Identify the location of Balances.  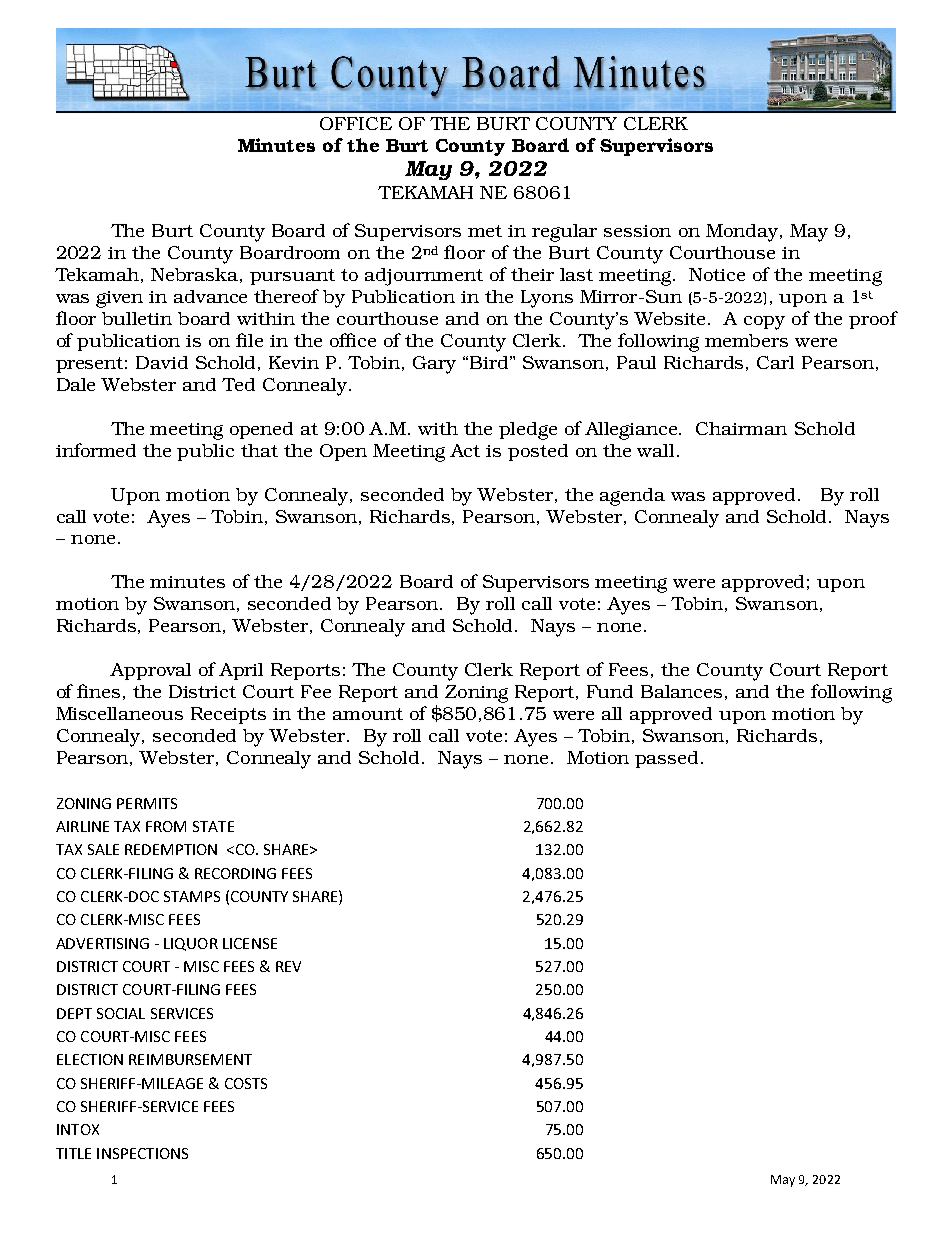
(681, 691).
